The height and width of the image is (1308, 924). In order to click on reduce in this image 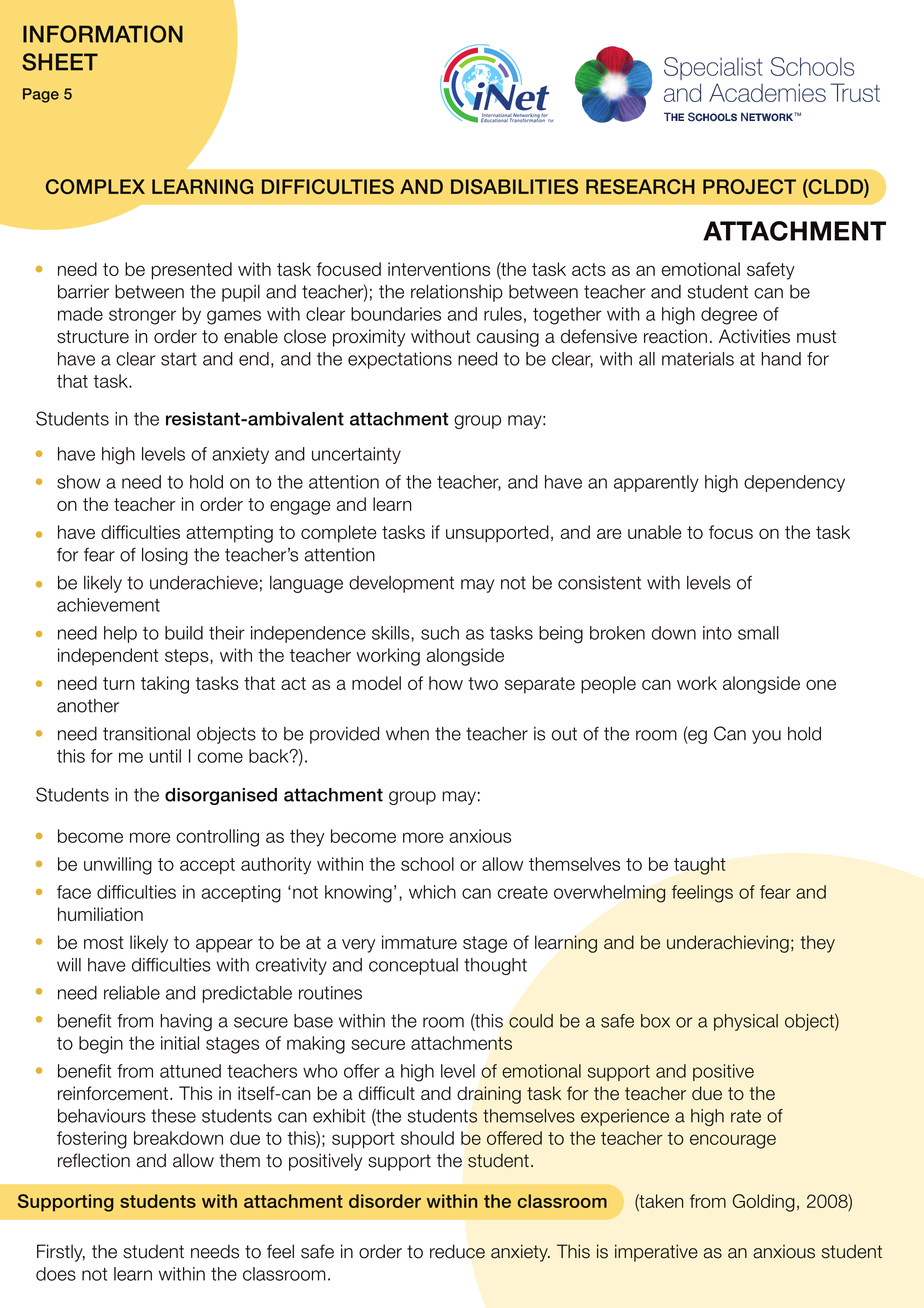, I will do `click(457, 1251)`.
